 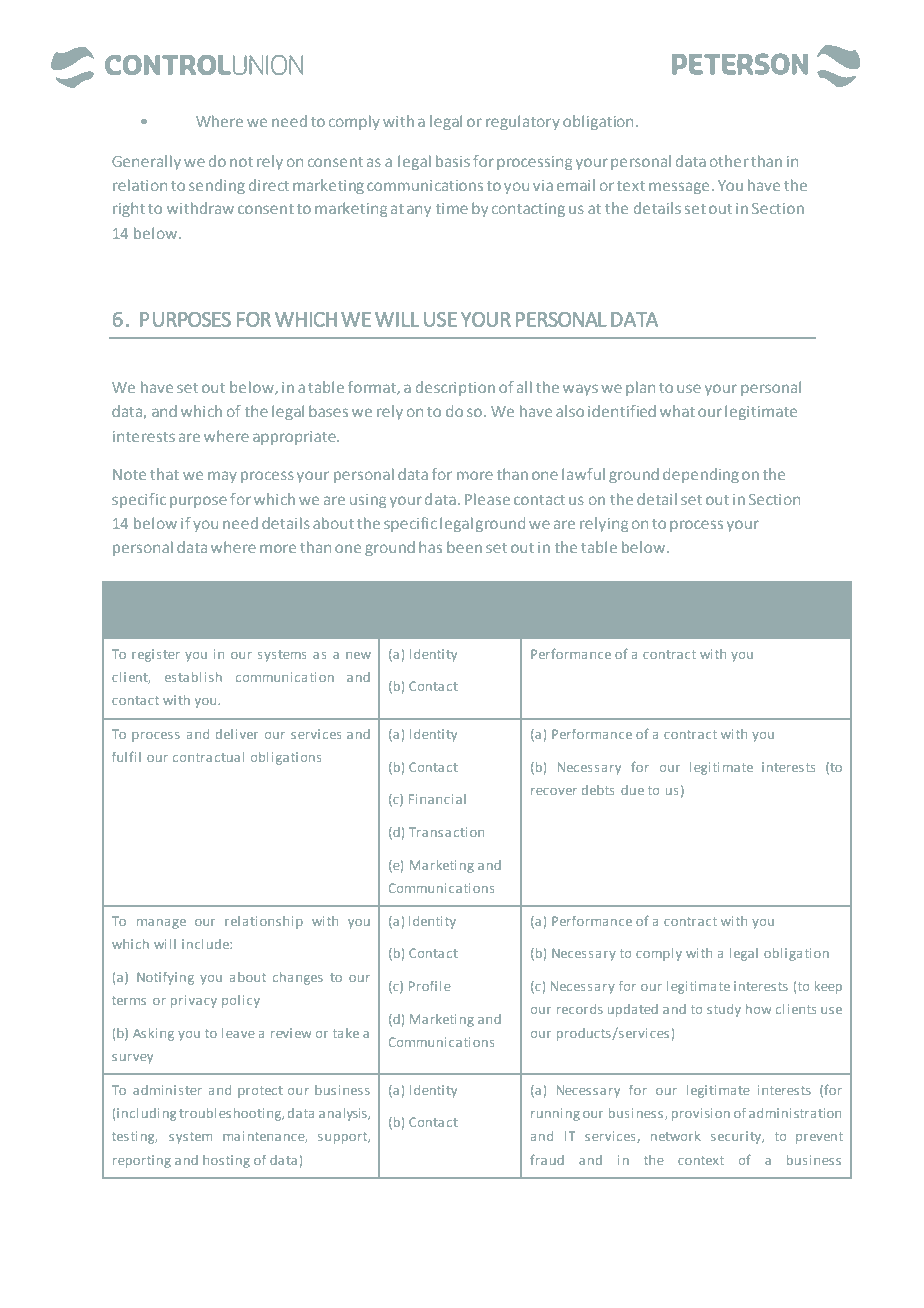 What do you see at coordinates (193, 677) in the document?
I see `establish` at bounding box center [193, 677].
